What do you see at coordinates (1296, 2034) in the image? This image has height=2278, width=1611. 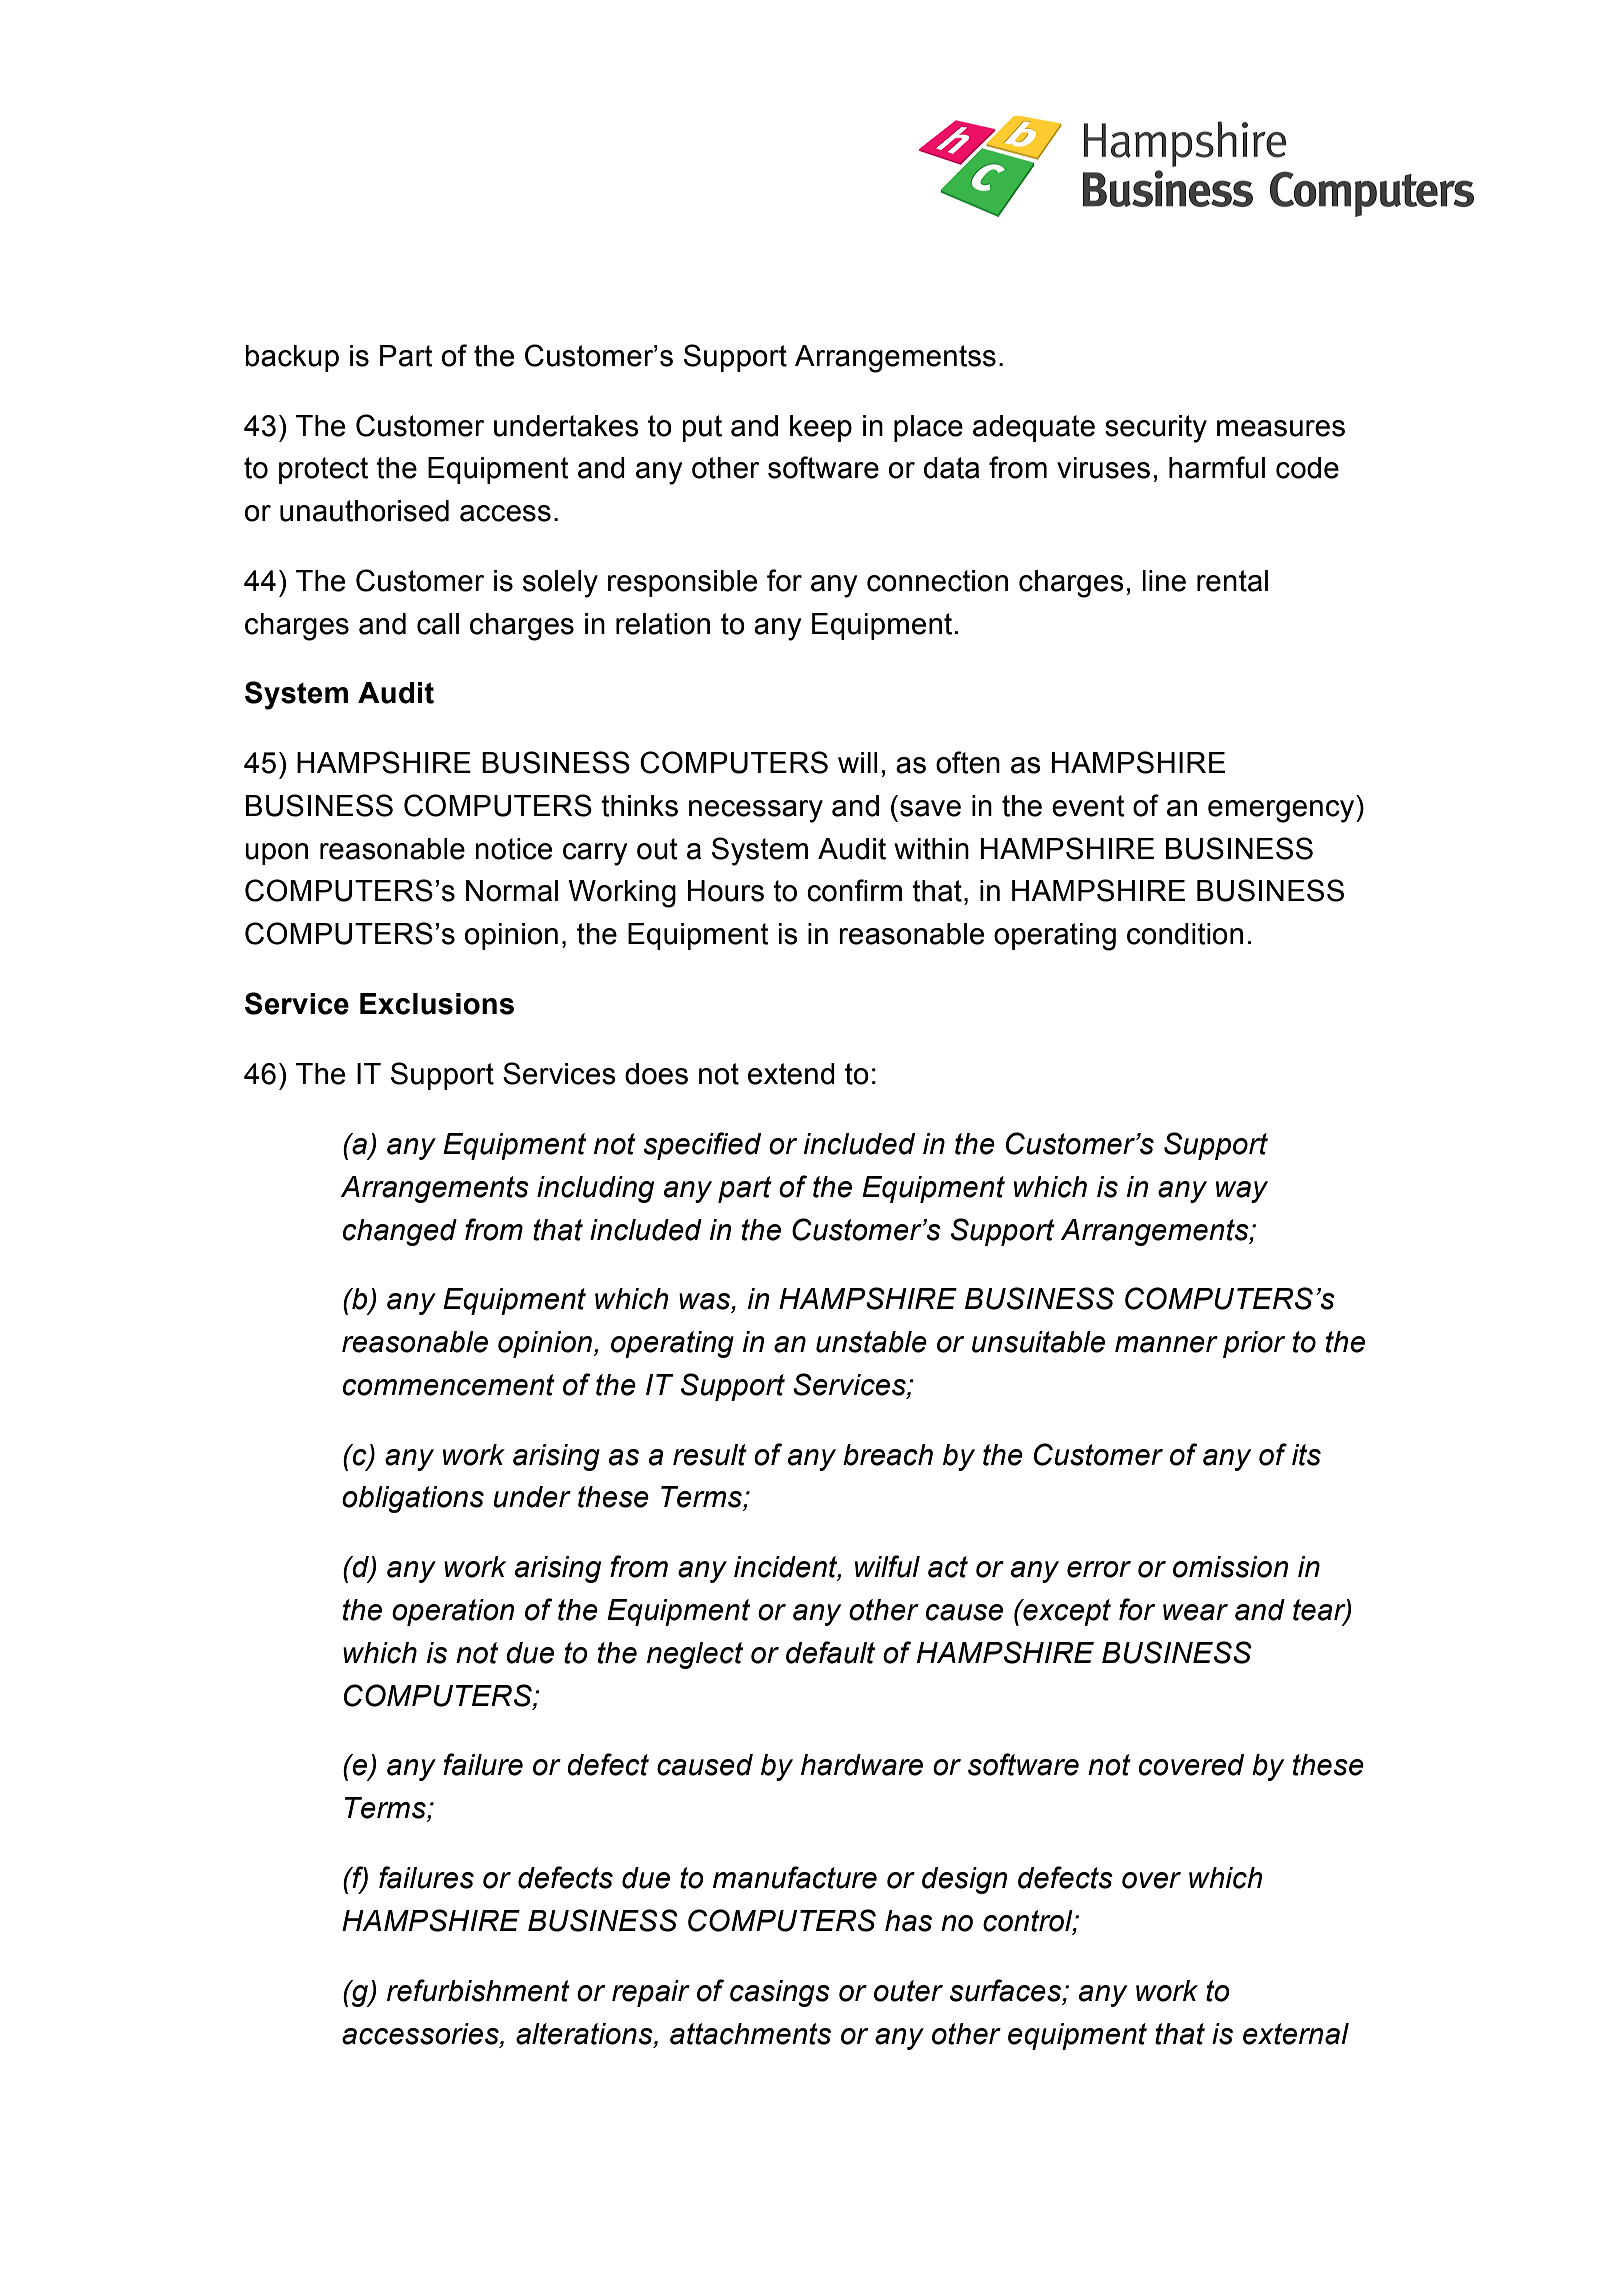 I see `external` at bounding box center [1296, 2034].
